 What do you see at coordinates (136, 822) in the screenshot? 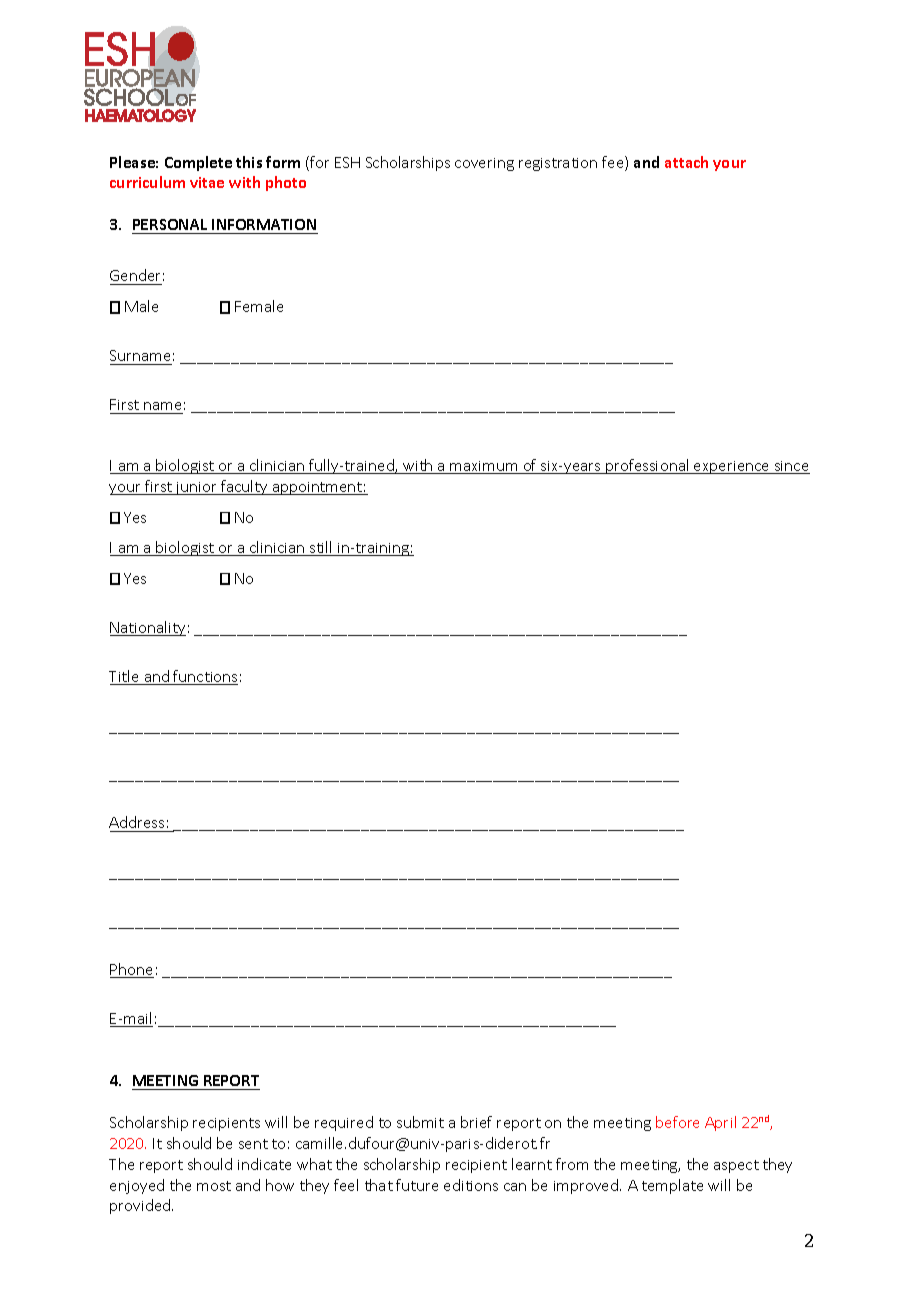
I see `Address` at bounding box center [136, 822].
